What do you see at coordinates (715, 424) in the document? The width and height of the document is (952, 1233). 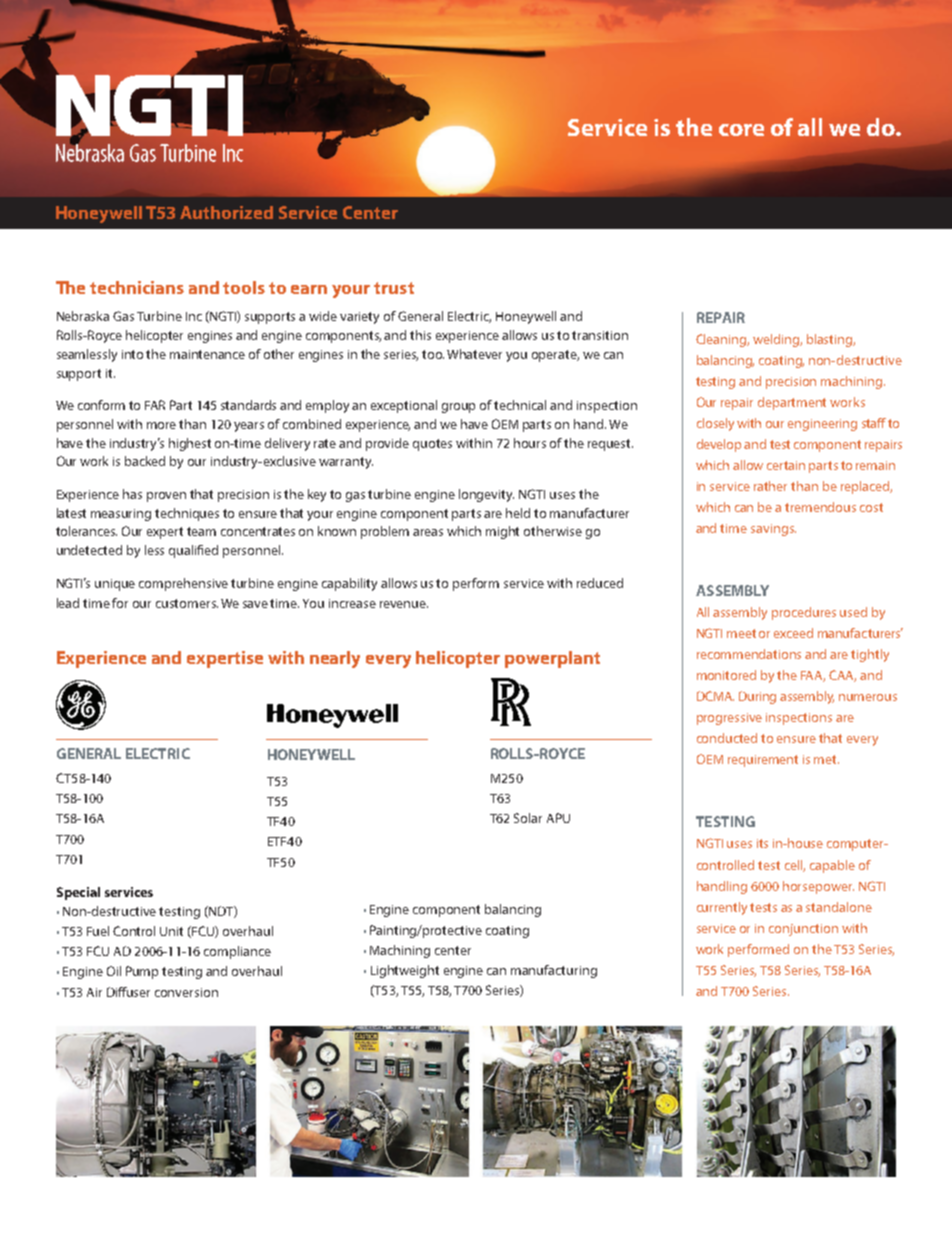 I see `closely` at bounding box center [715, 424].
